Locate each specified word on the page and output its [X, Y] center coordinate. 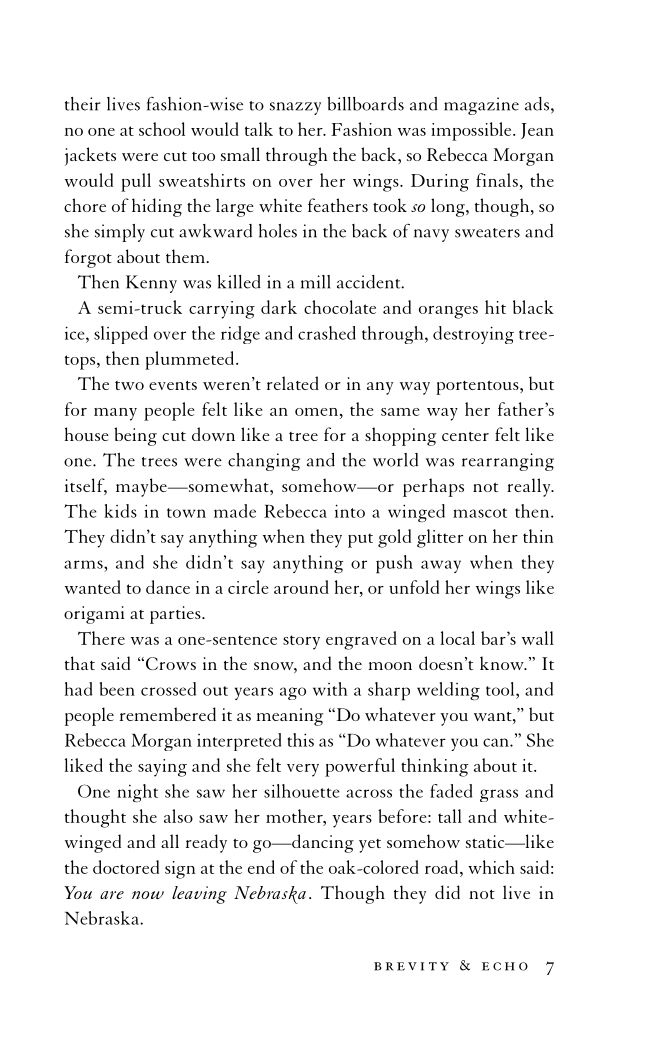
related [293, 383]
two [129, 385]
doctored [126, 867]
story [301, 642]
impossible [472, 131]
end [261, 867]
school [162, 129]
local [458, 638]
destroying [473, 335]
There [101, 638]
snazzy [295, 108]
